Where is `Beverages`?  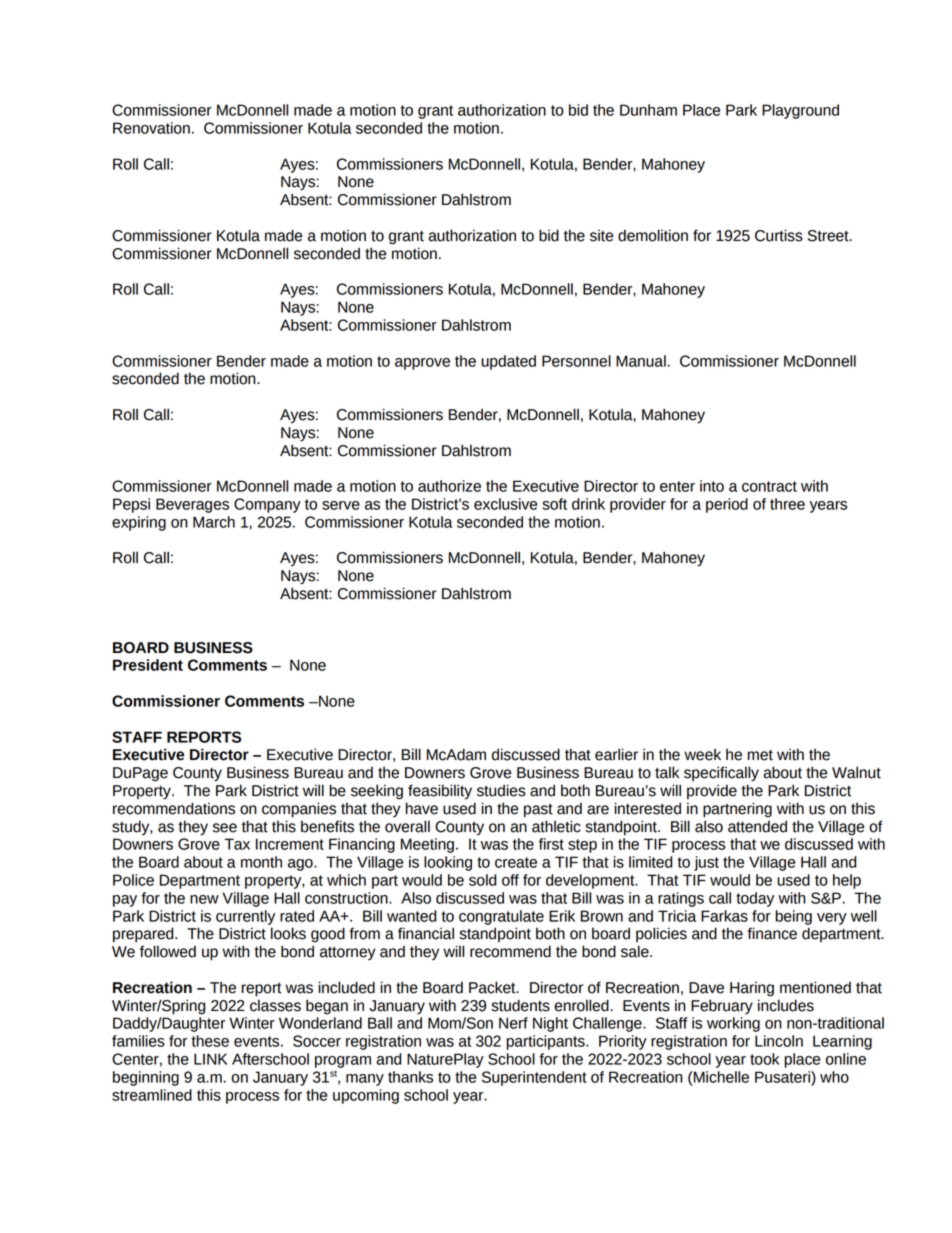 Beverages is located at coordinates (192, 505).
